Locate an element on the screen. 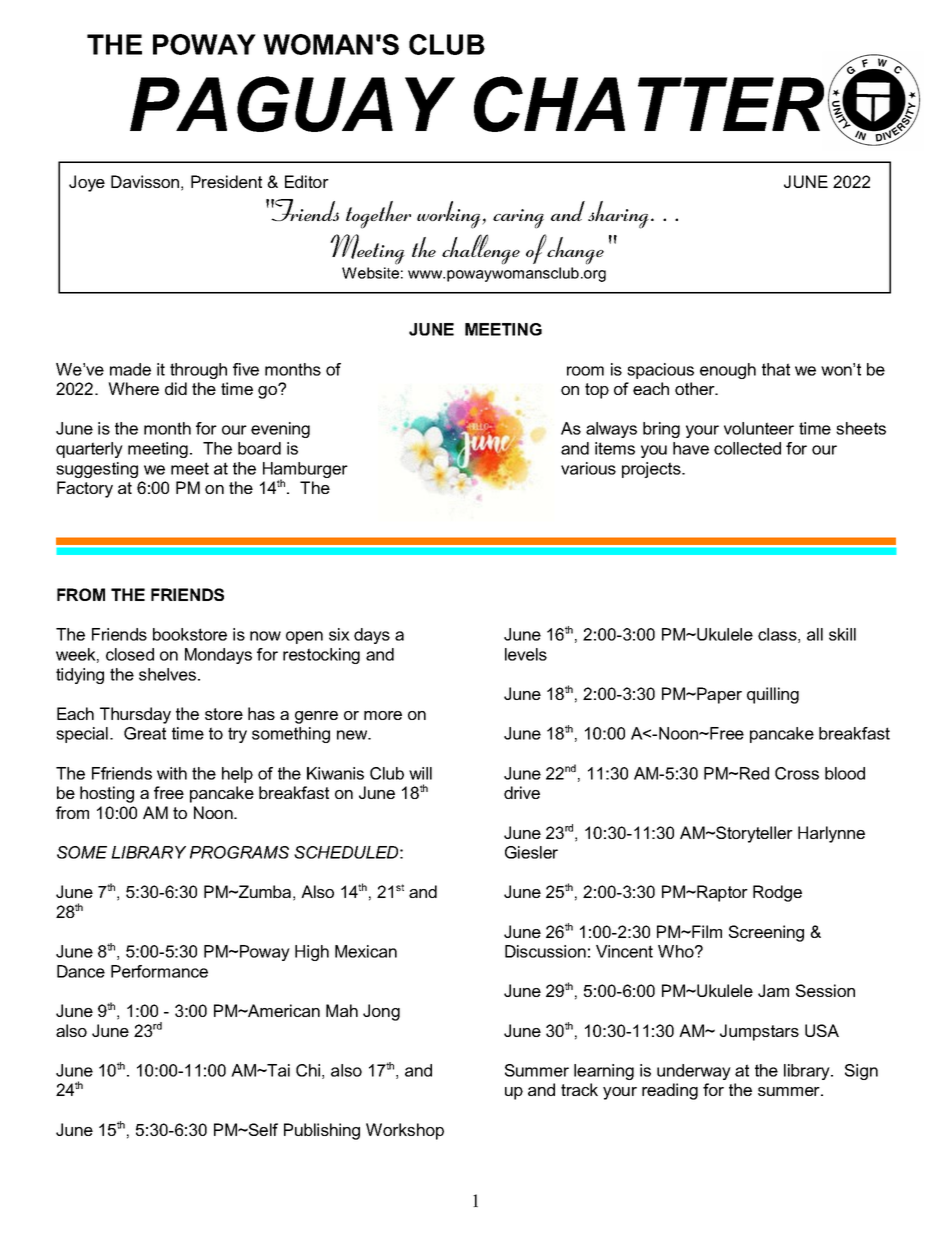  Workshop is located at coordinates (405, 1131).
